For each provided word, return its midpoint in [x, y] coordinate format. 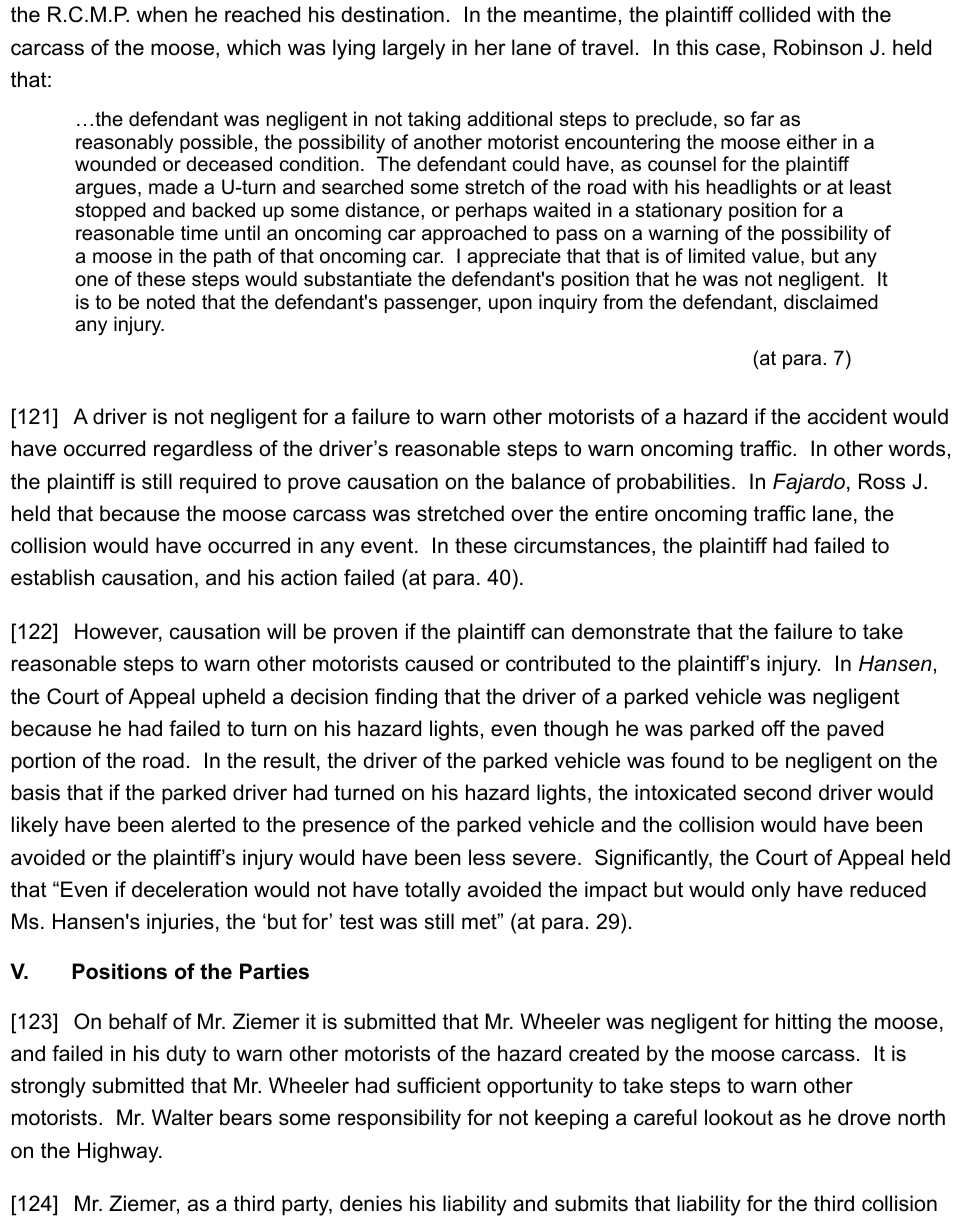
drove [864, 1117]
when [162, 14]
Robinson [818, 47]
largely [414, 49]
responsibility [399, 1119]
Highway [119, 1152]
